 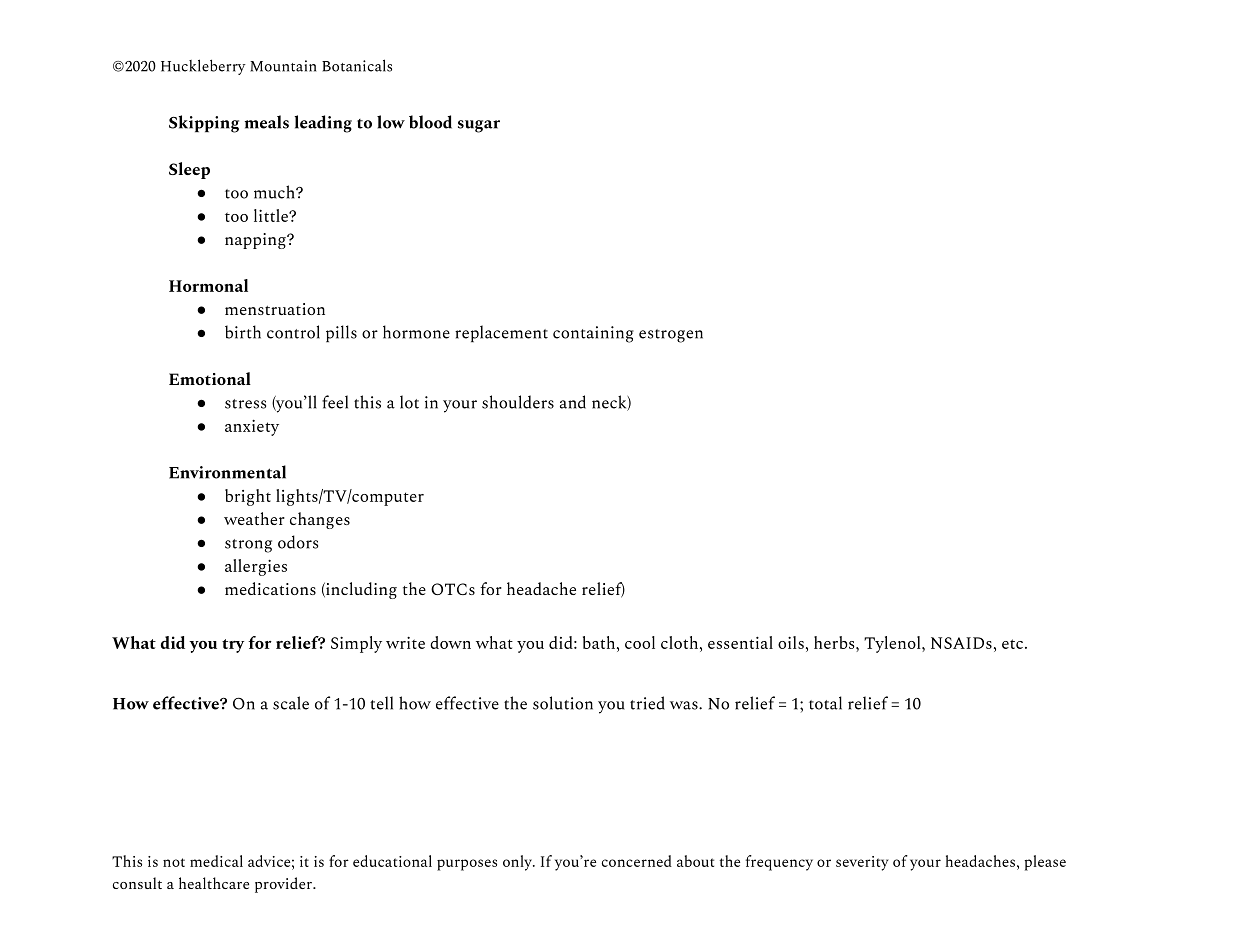 What do you see at coordinates (270, 588) in the page?
I see `medications` at bounding box center [270, 588].
